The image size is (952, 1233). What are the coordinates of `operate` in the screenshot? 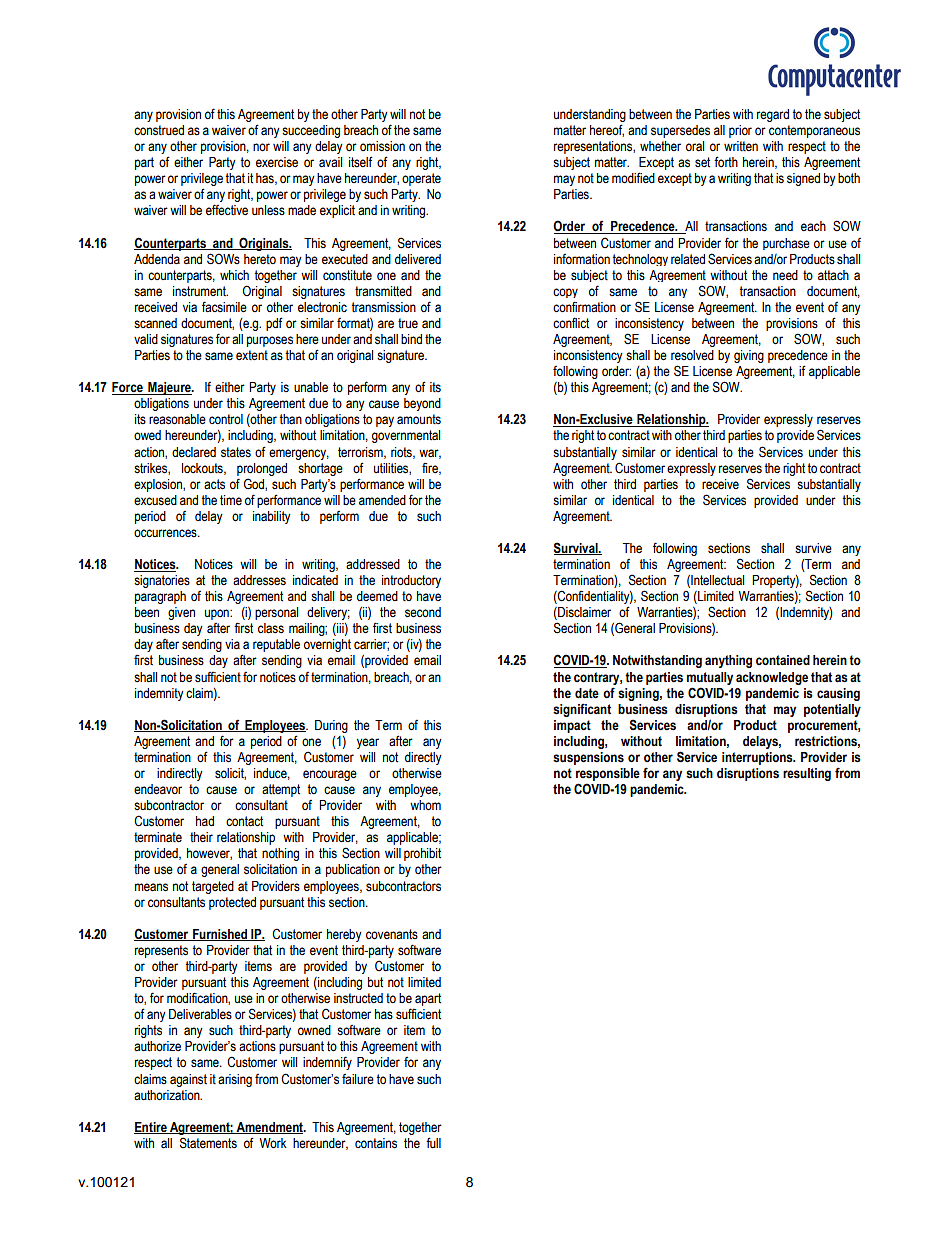 It's located at (421, 179).
